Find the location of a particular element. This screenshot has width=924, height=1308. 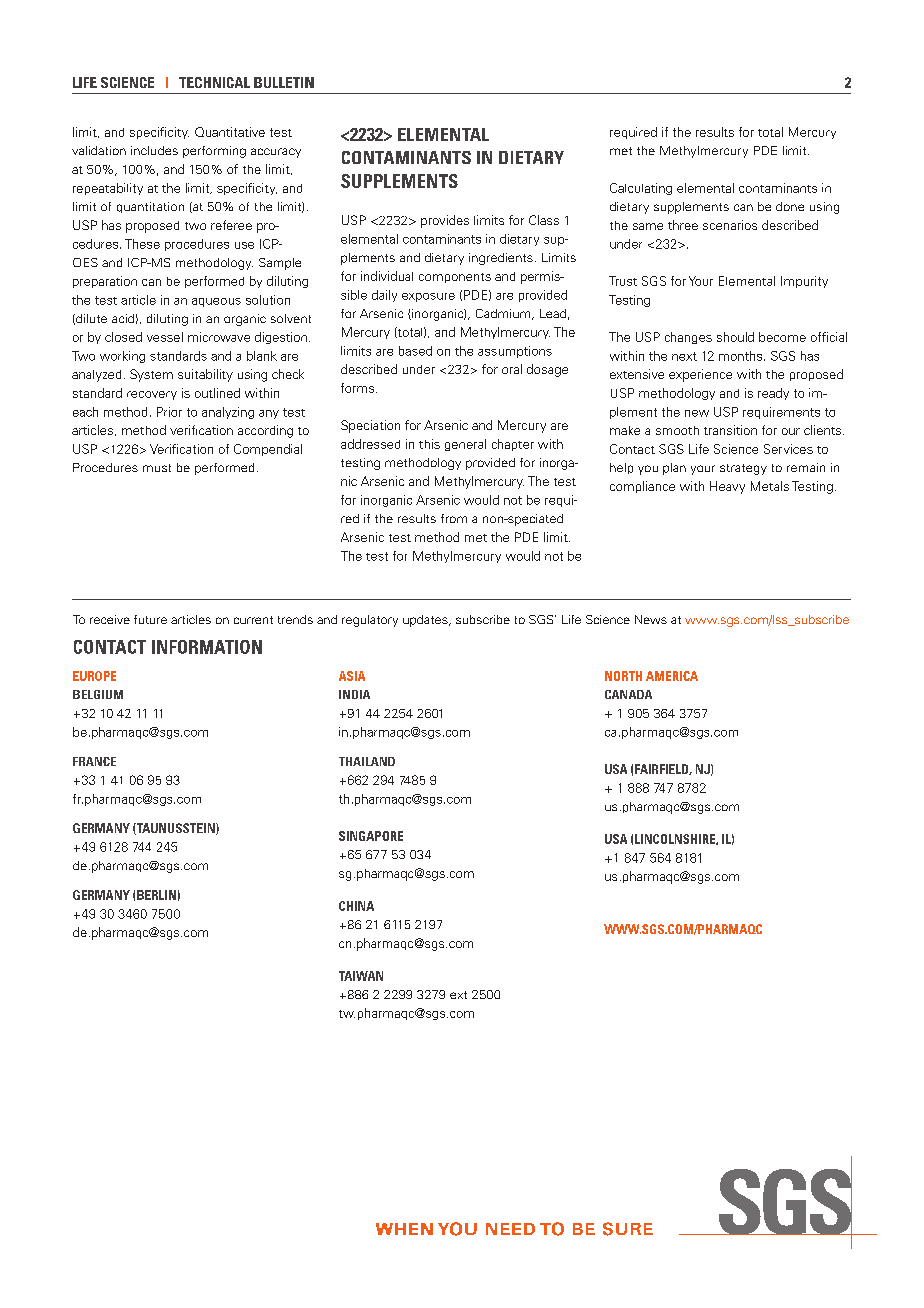

oral is located at coordinates (512, 369).
